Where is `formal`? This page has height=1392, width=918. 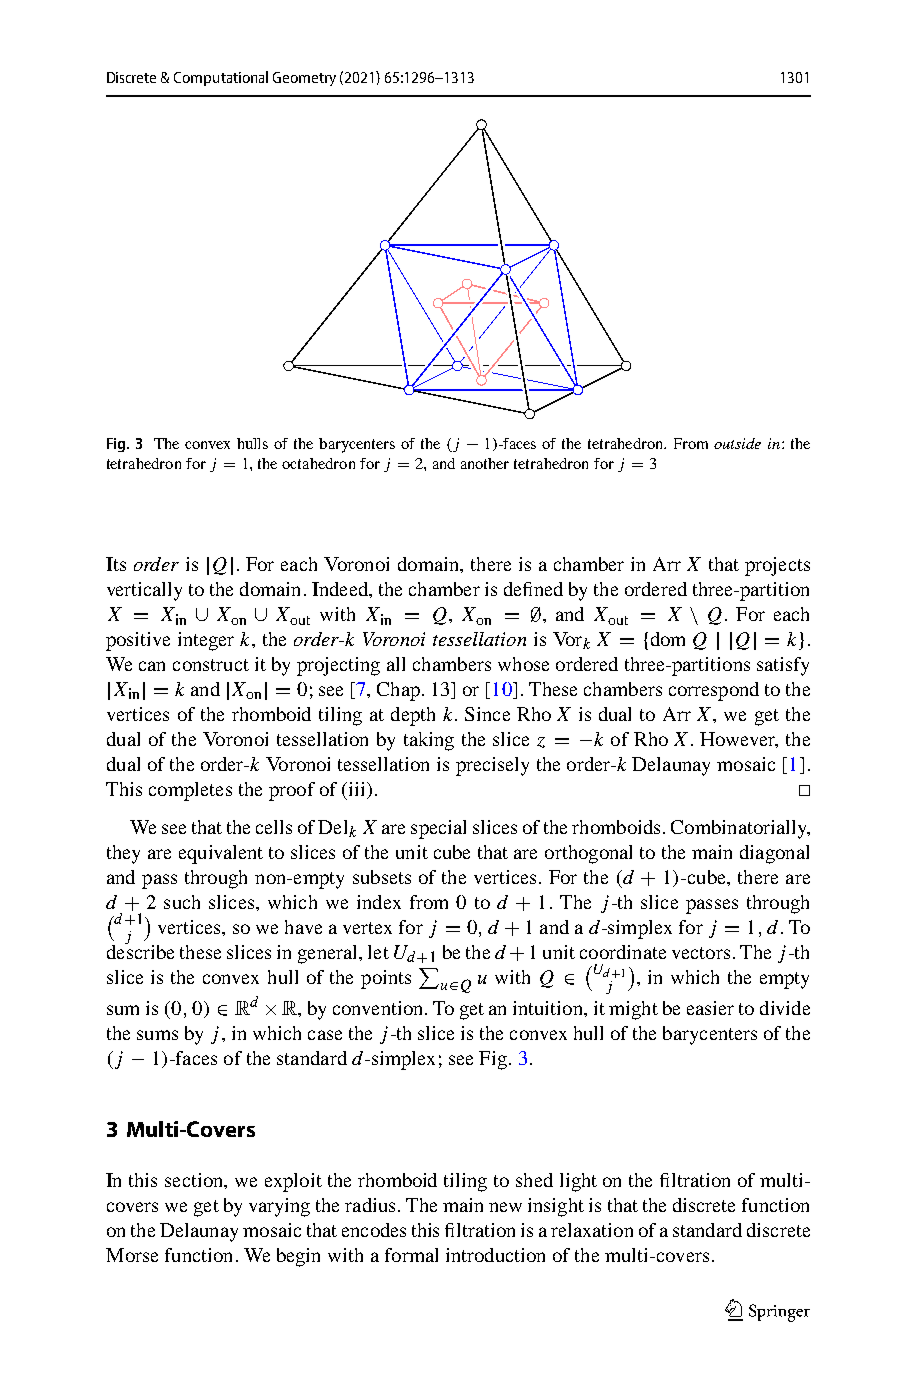
formal is located at coordinates (411, 1255).
